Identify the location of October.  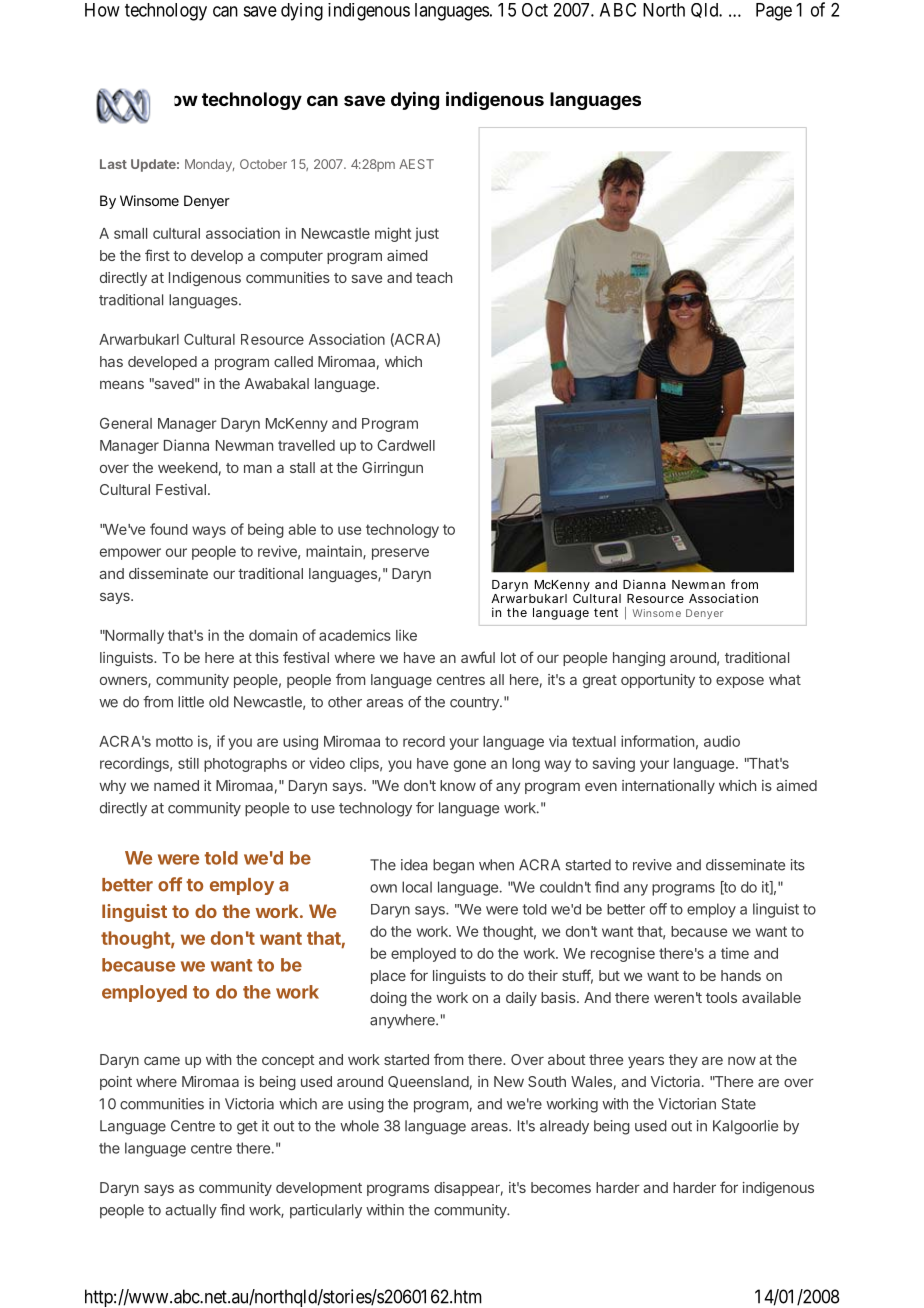
(263, 164).
